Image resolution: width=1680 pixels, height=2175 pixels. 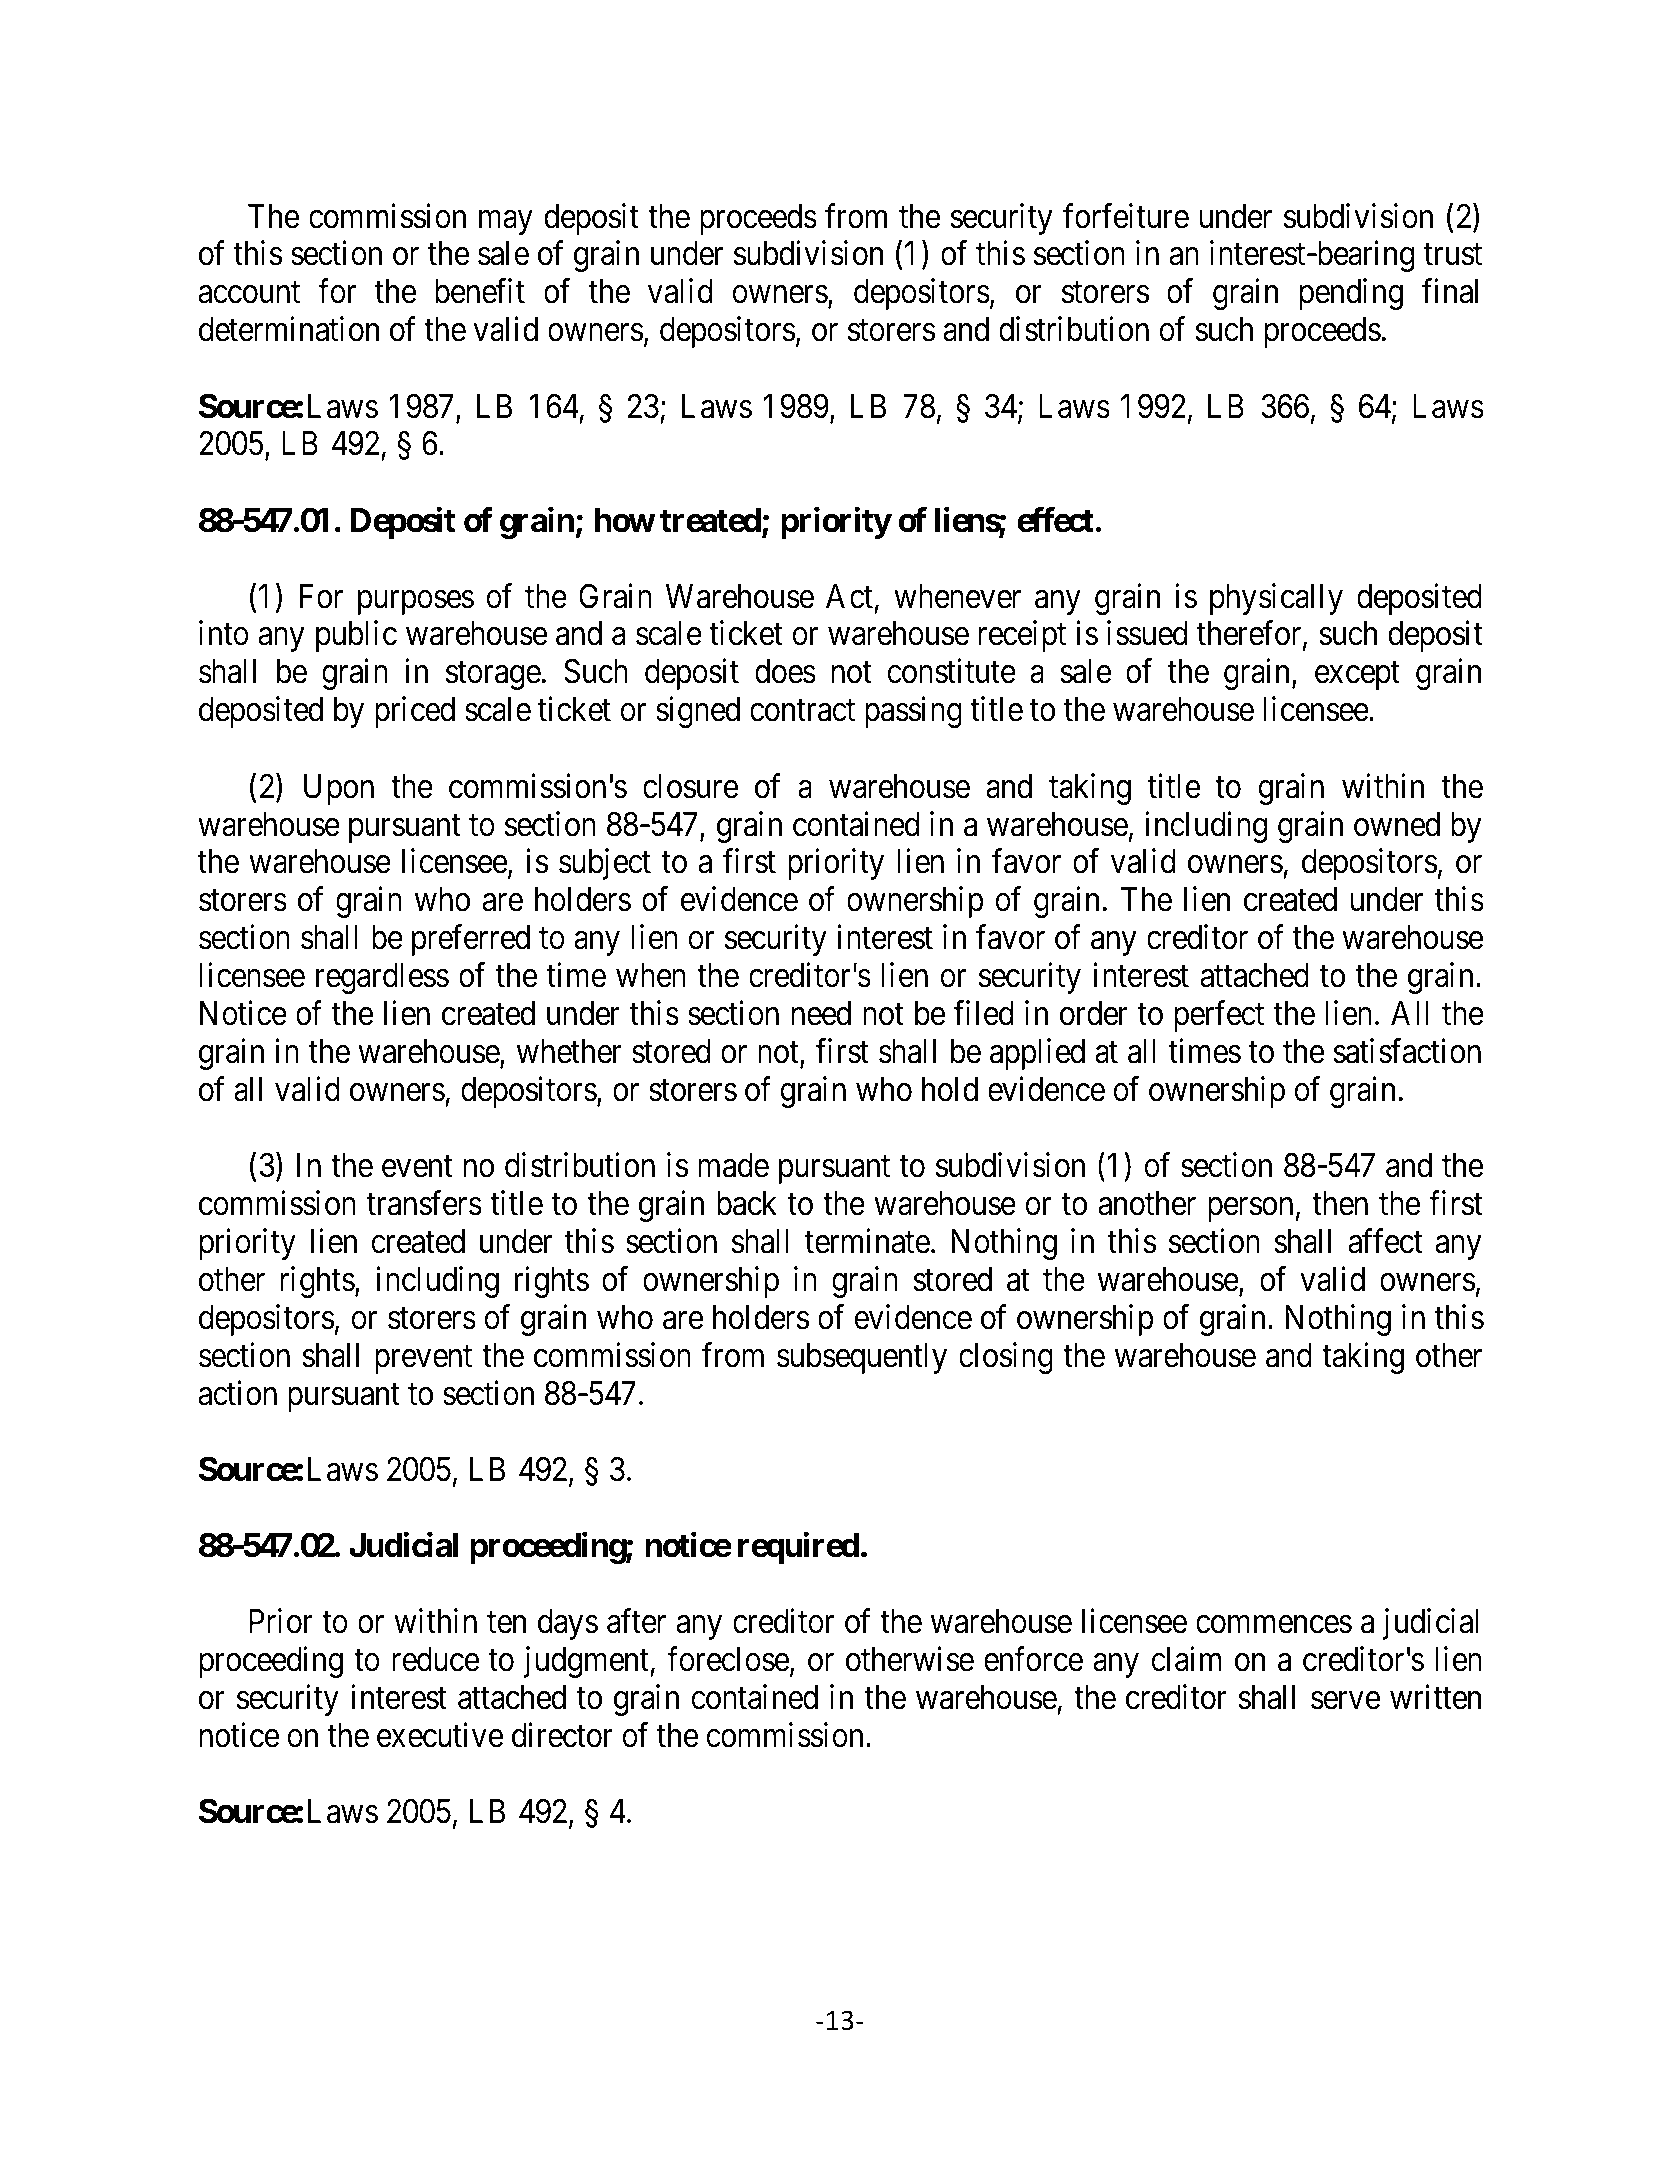 I want to click on need, so click(x=821, y=1013).
